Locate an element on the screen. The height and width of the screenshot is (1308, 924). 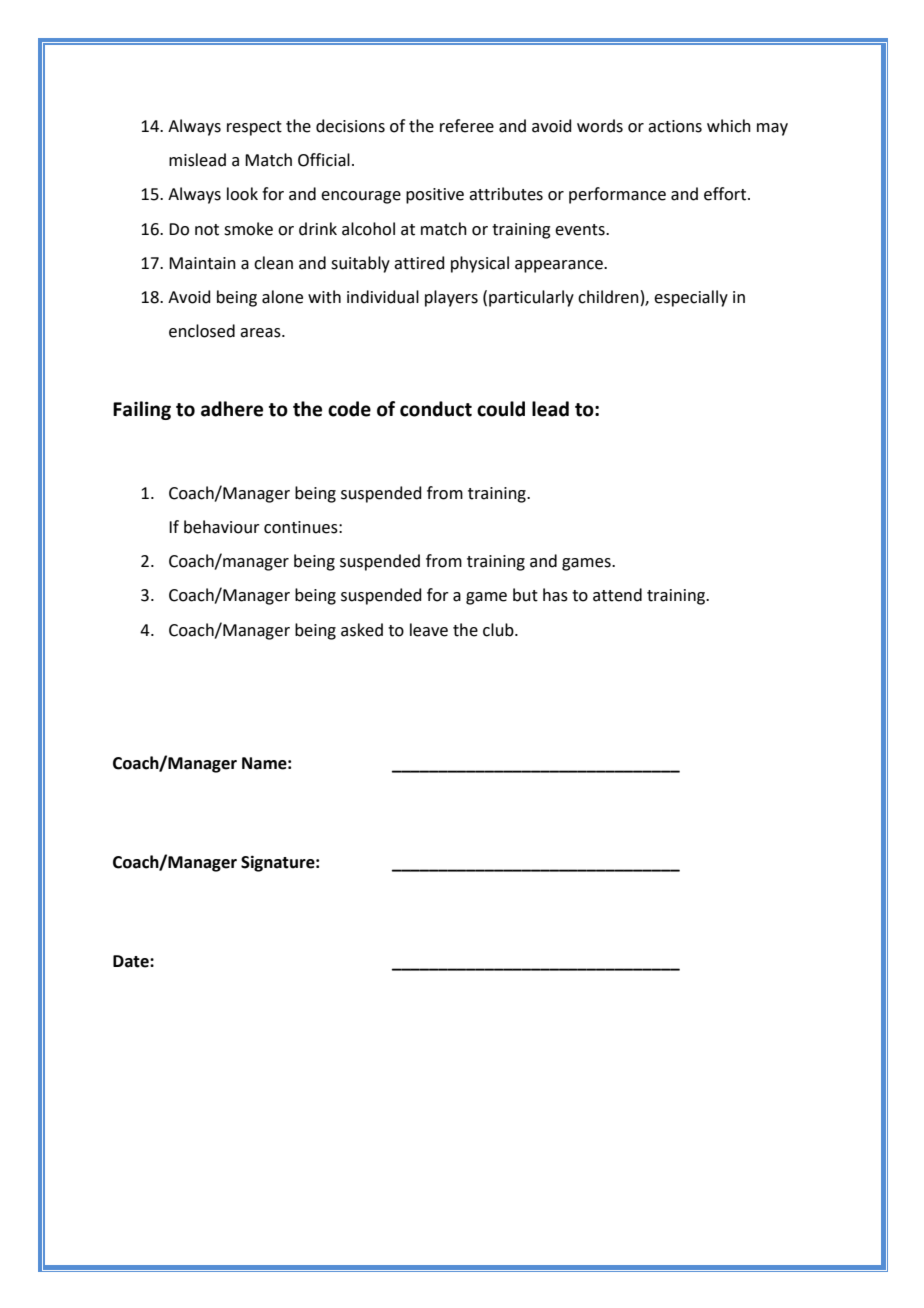
Date is located at coordinates (132, 961).
